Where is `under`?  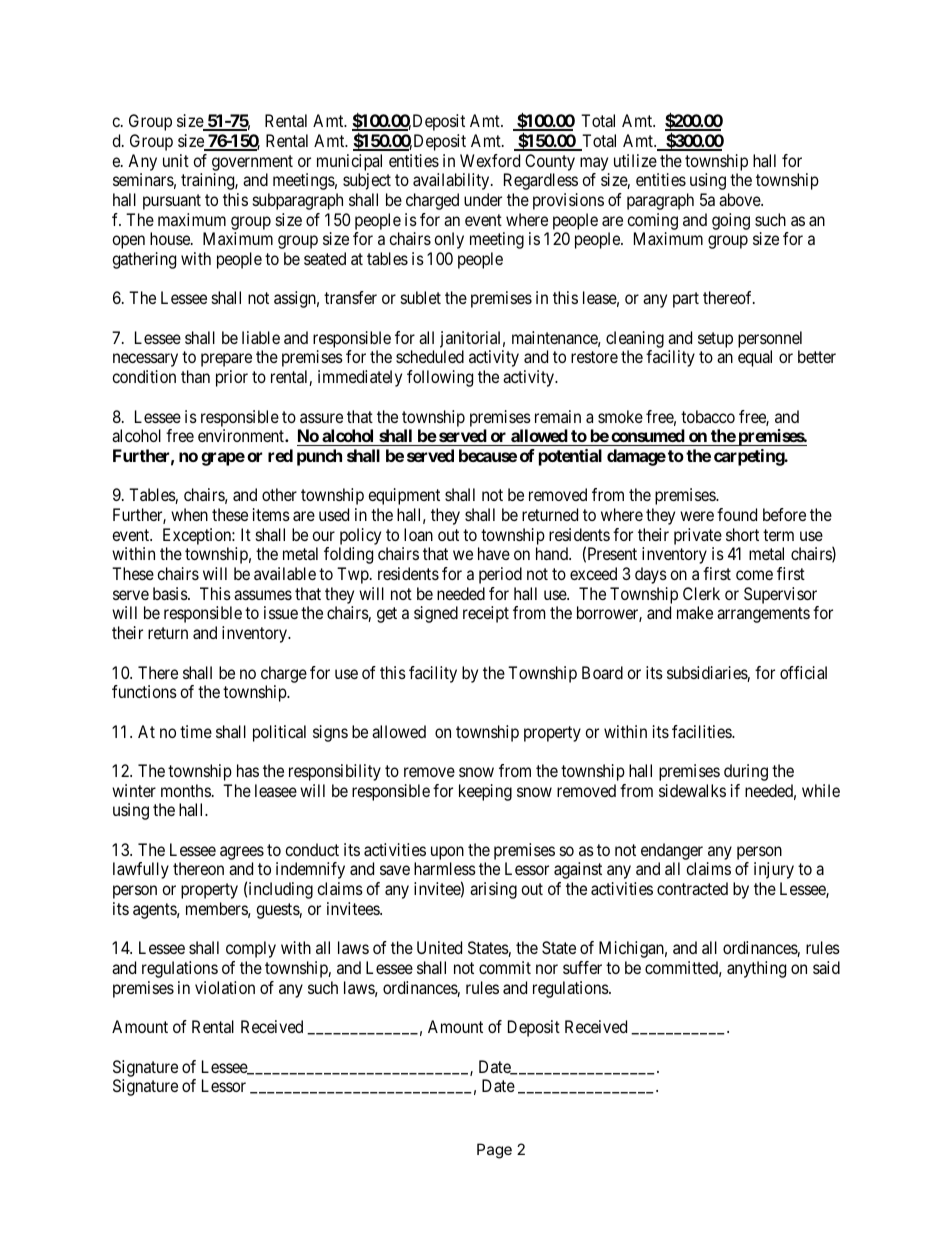 under is located at coordinates (483, 199).
